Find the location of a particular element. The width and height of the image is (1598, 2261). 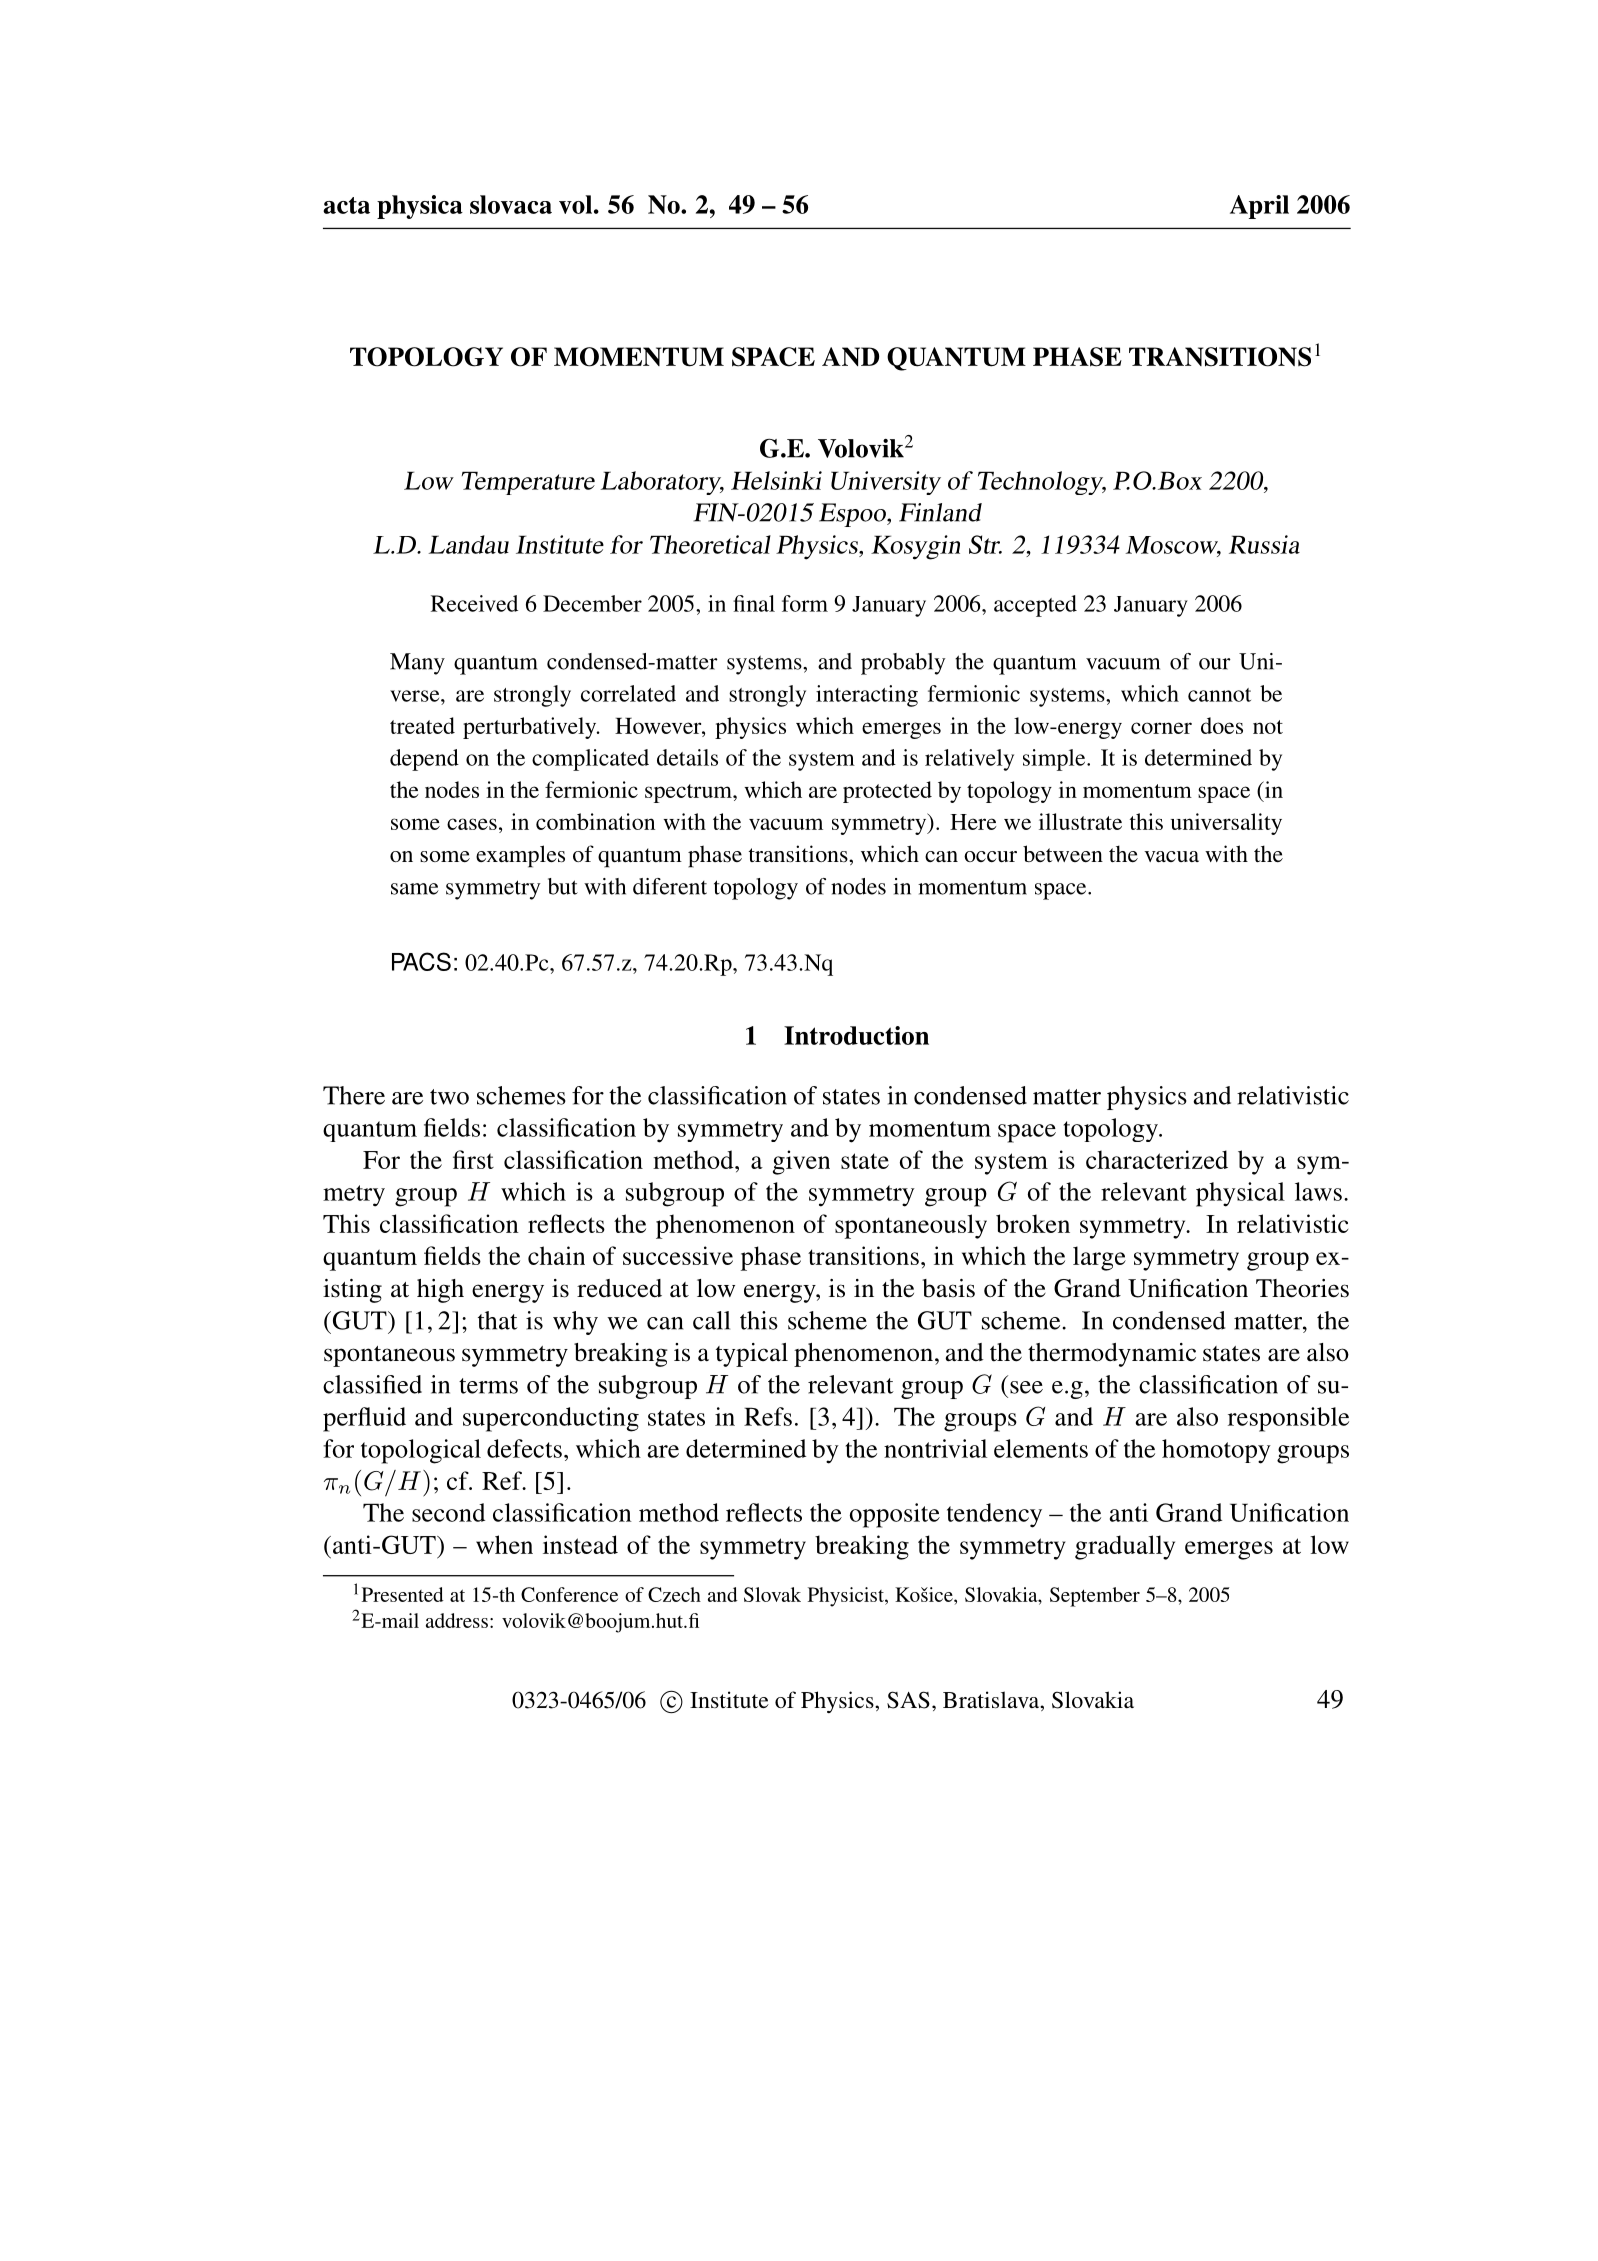

PACS is located at coordinates (421, 961).
